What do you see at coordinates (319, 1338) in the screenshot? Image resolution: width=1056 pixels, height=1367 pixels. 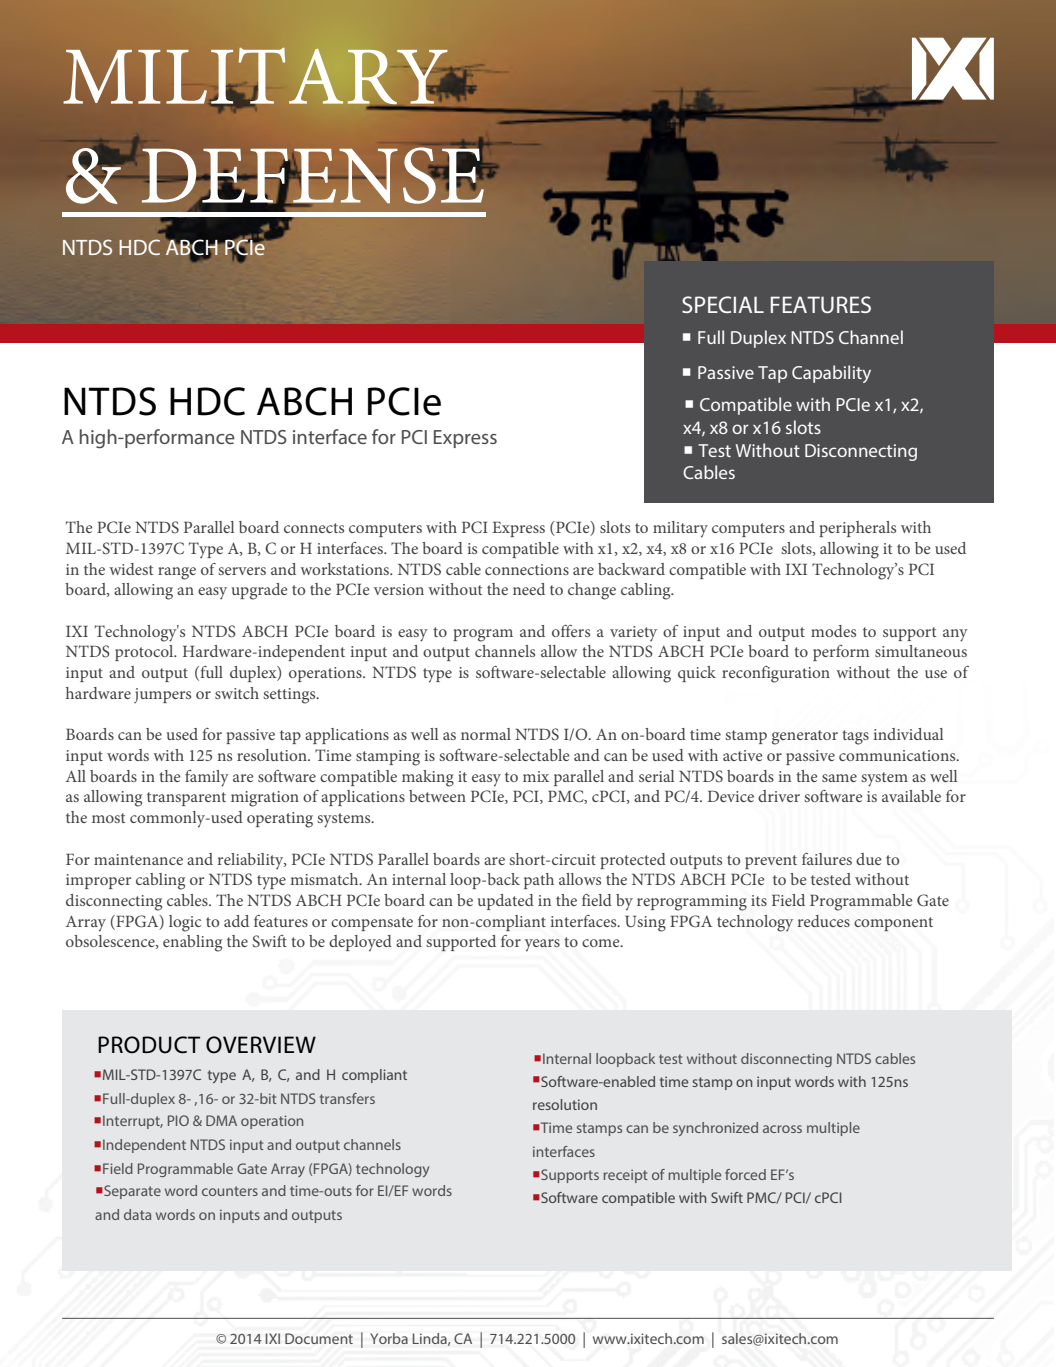 I see `Document` at bounding box center [319, 1338].
